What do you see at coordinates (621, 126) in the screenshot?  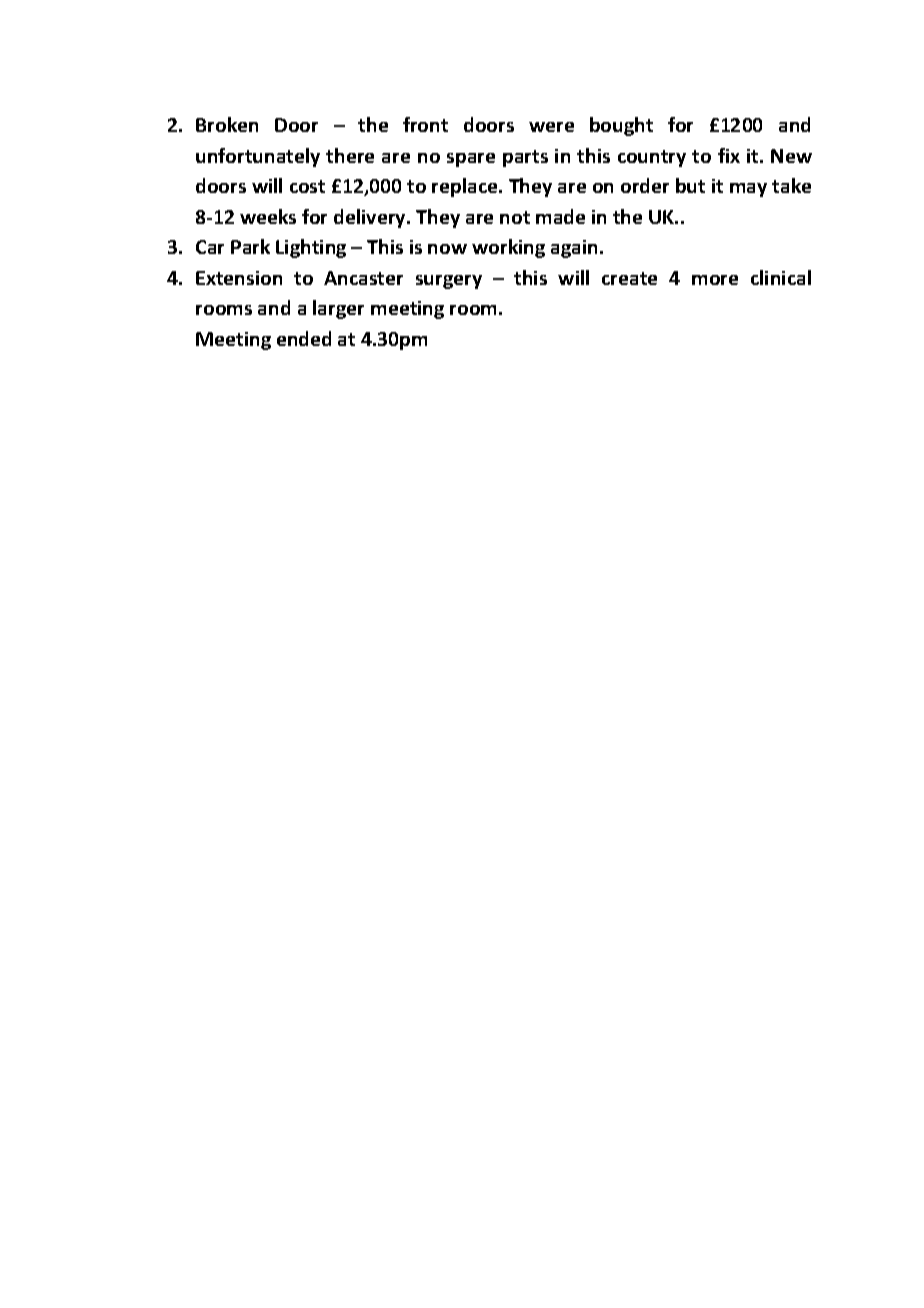 I see `bought` at bounding box center [621, 126].
